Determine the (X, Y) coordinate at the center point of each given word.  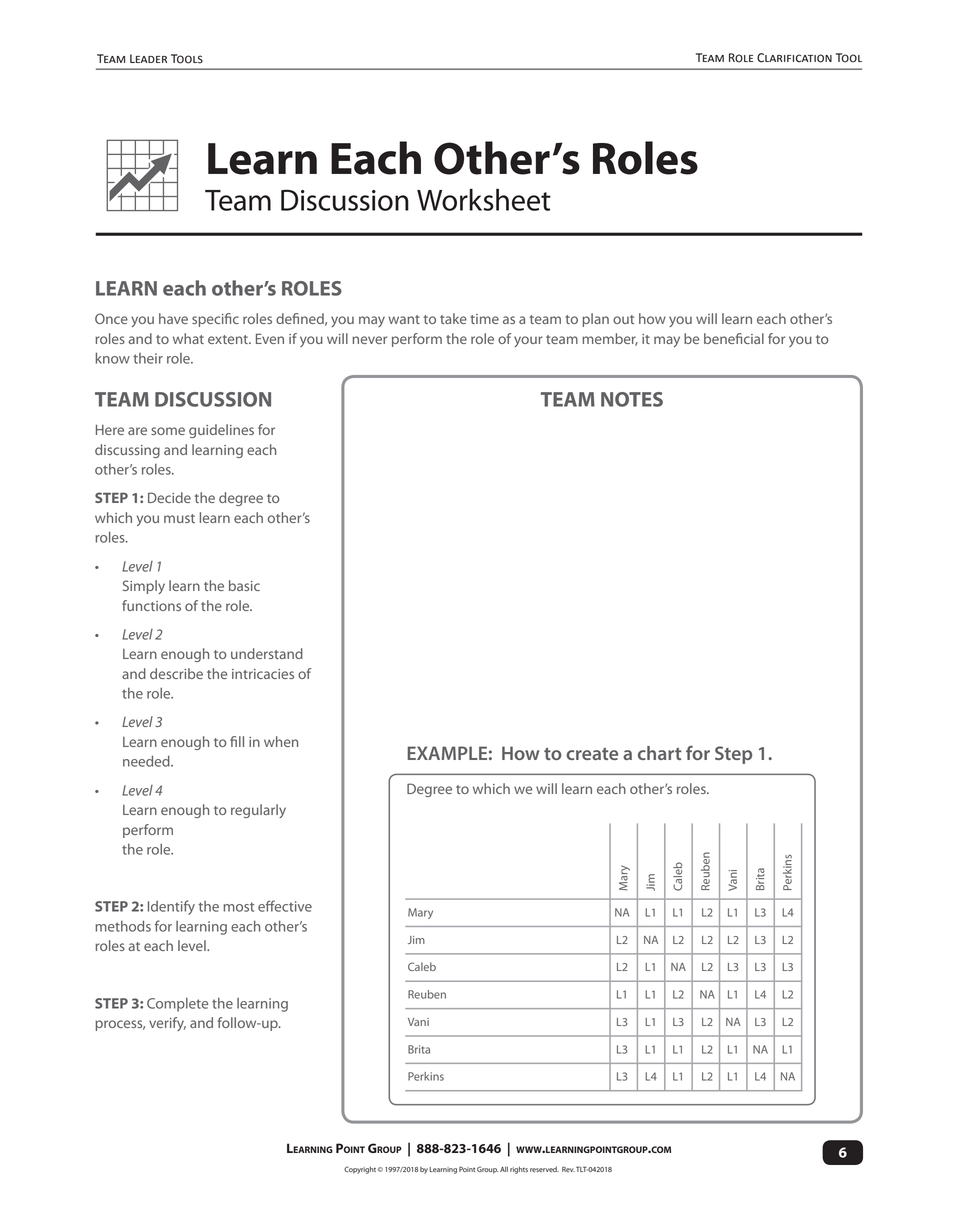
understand (267, 653)
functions (151, 605)
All (504, 1169)
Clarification (794, 58)
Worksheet (484, 200)
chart (659, 753)
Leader (148, 58)
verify (167, 1024)
